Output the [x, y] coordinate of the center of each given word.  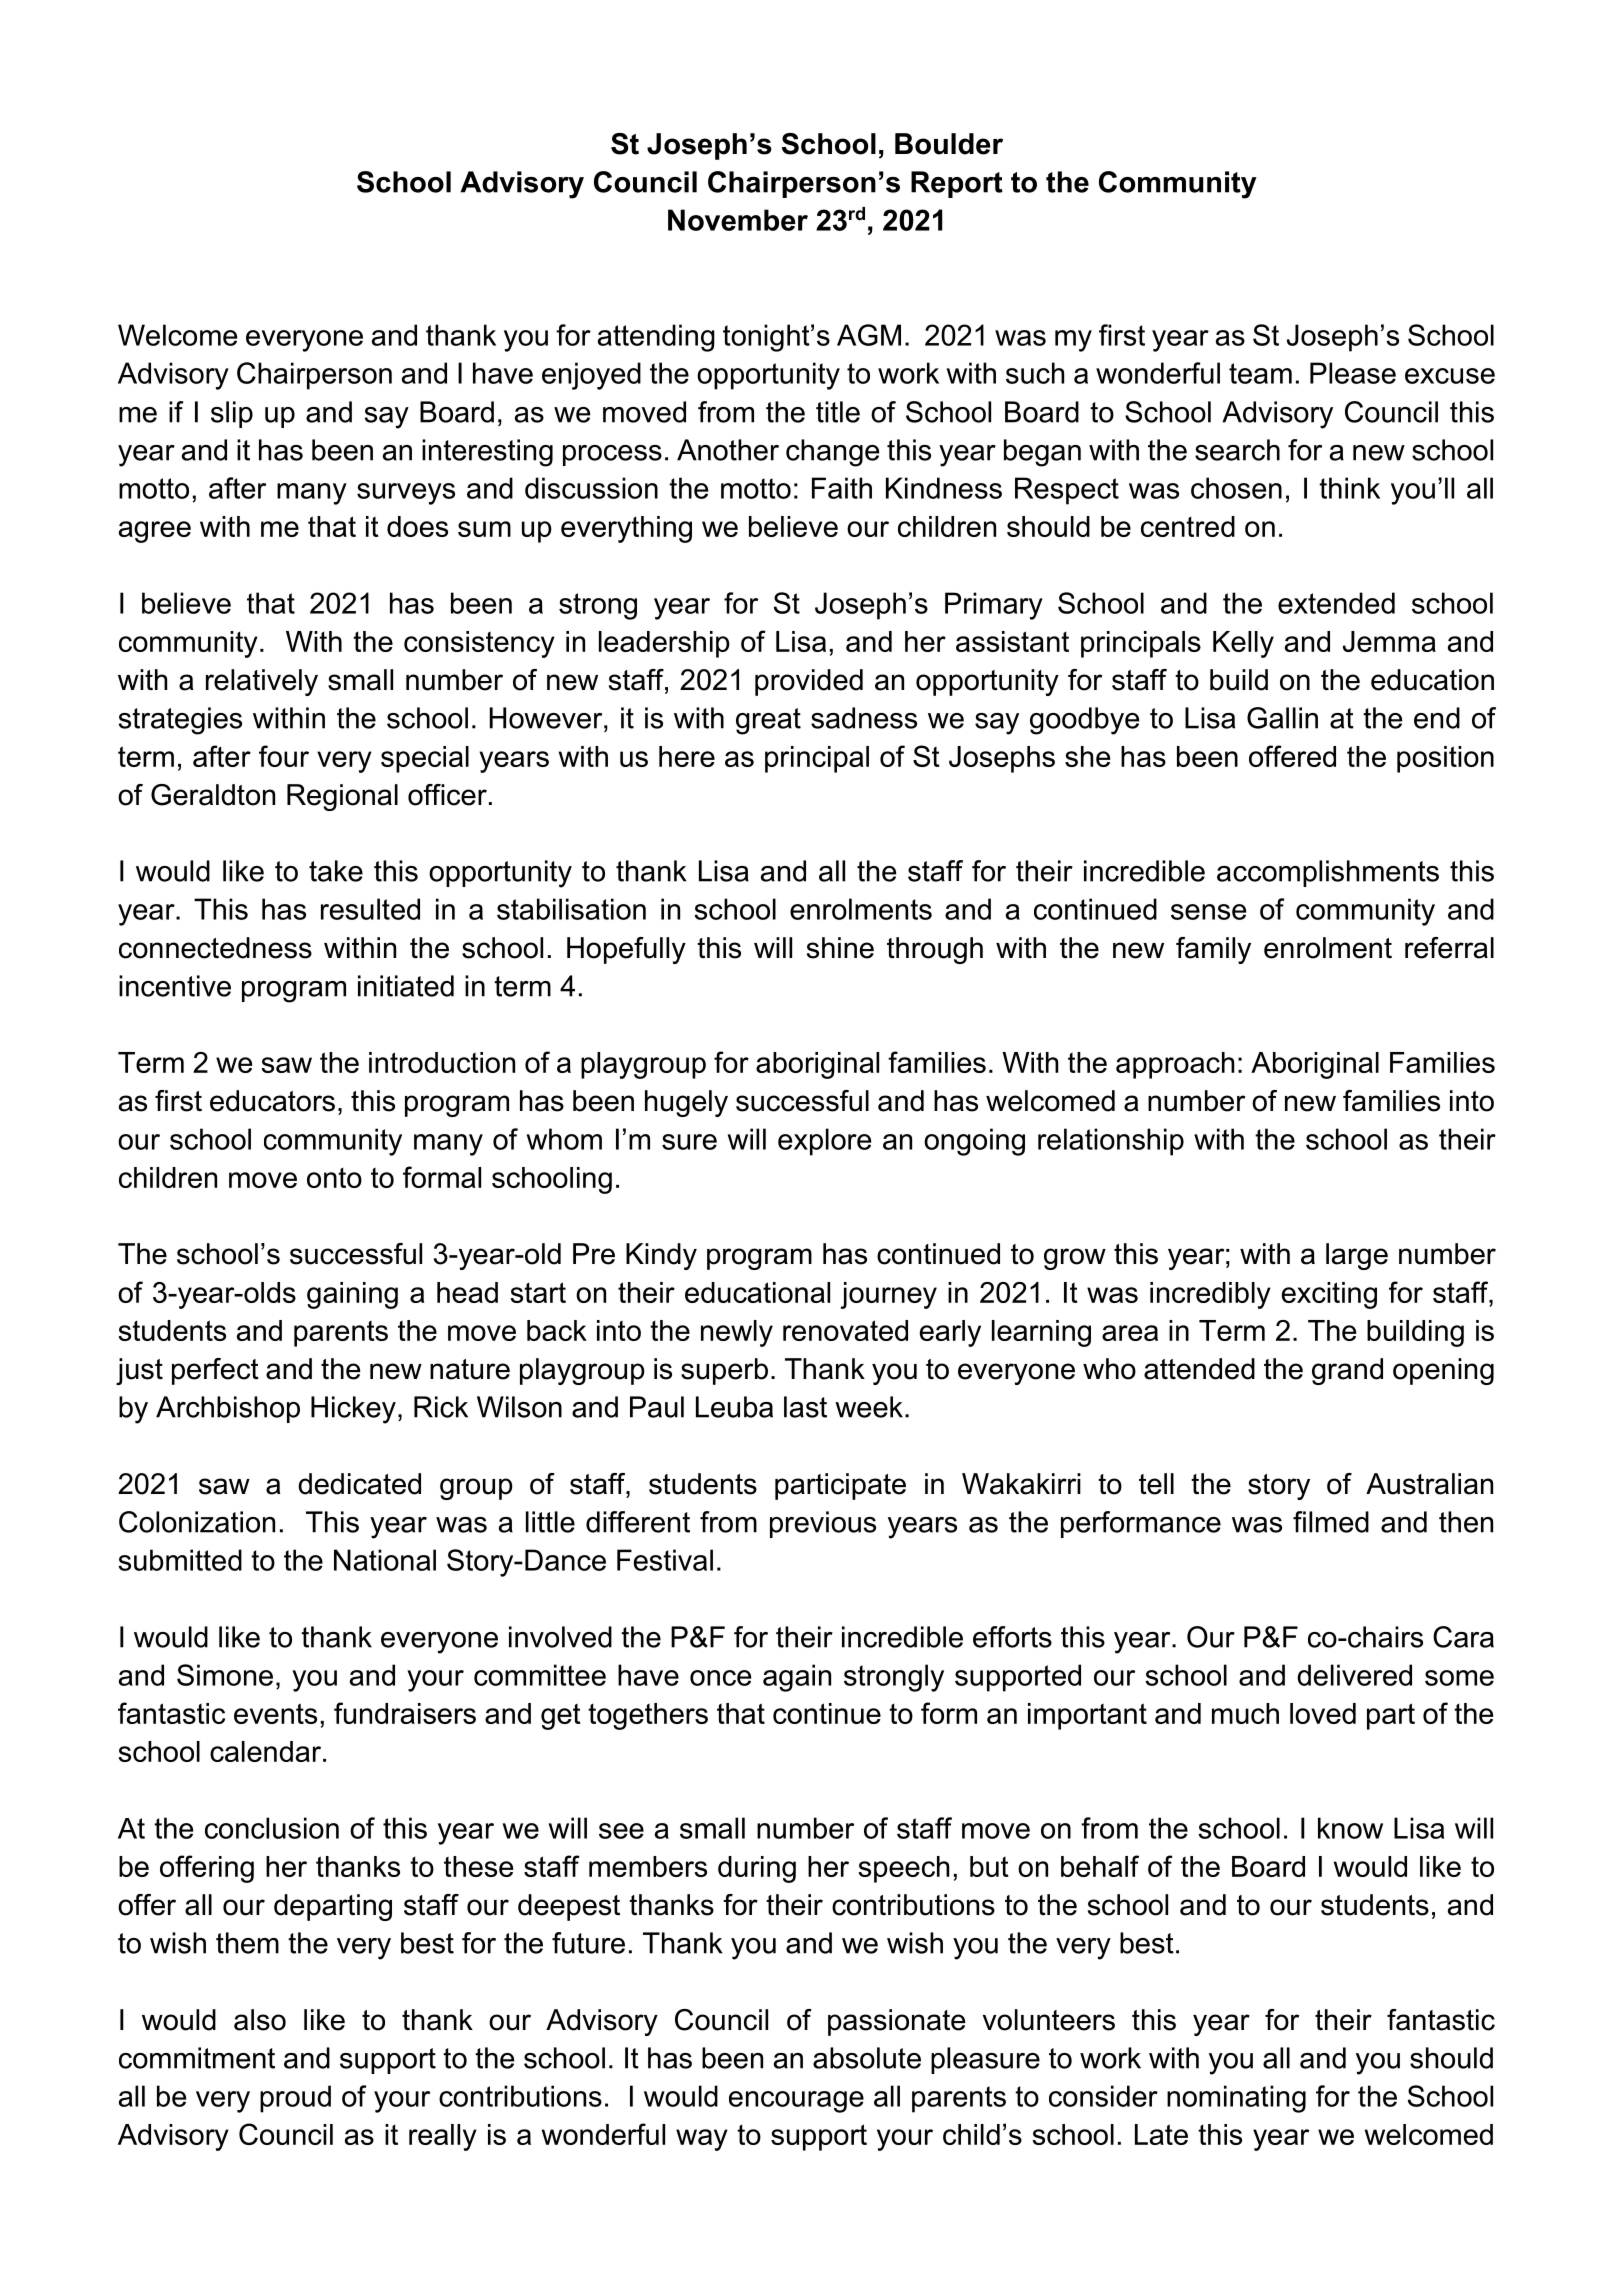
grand [1347, 1371]
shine [840, 948]
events [275, 1713]
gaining [352, 1295]
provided [809, 682]
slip [232, 414]
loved [1323, 1713]
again [797, 1678]
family [1213, 950]
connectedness [215, 948]
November [738, 220]
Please [1353, 373]
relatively [262, 682]
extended [1336, 603]
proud [295, 2099]
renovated [845, 1330]
